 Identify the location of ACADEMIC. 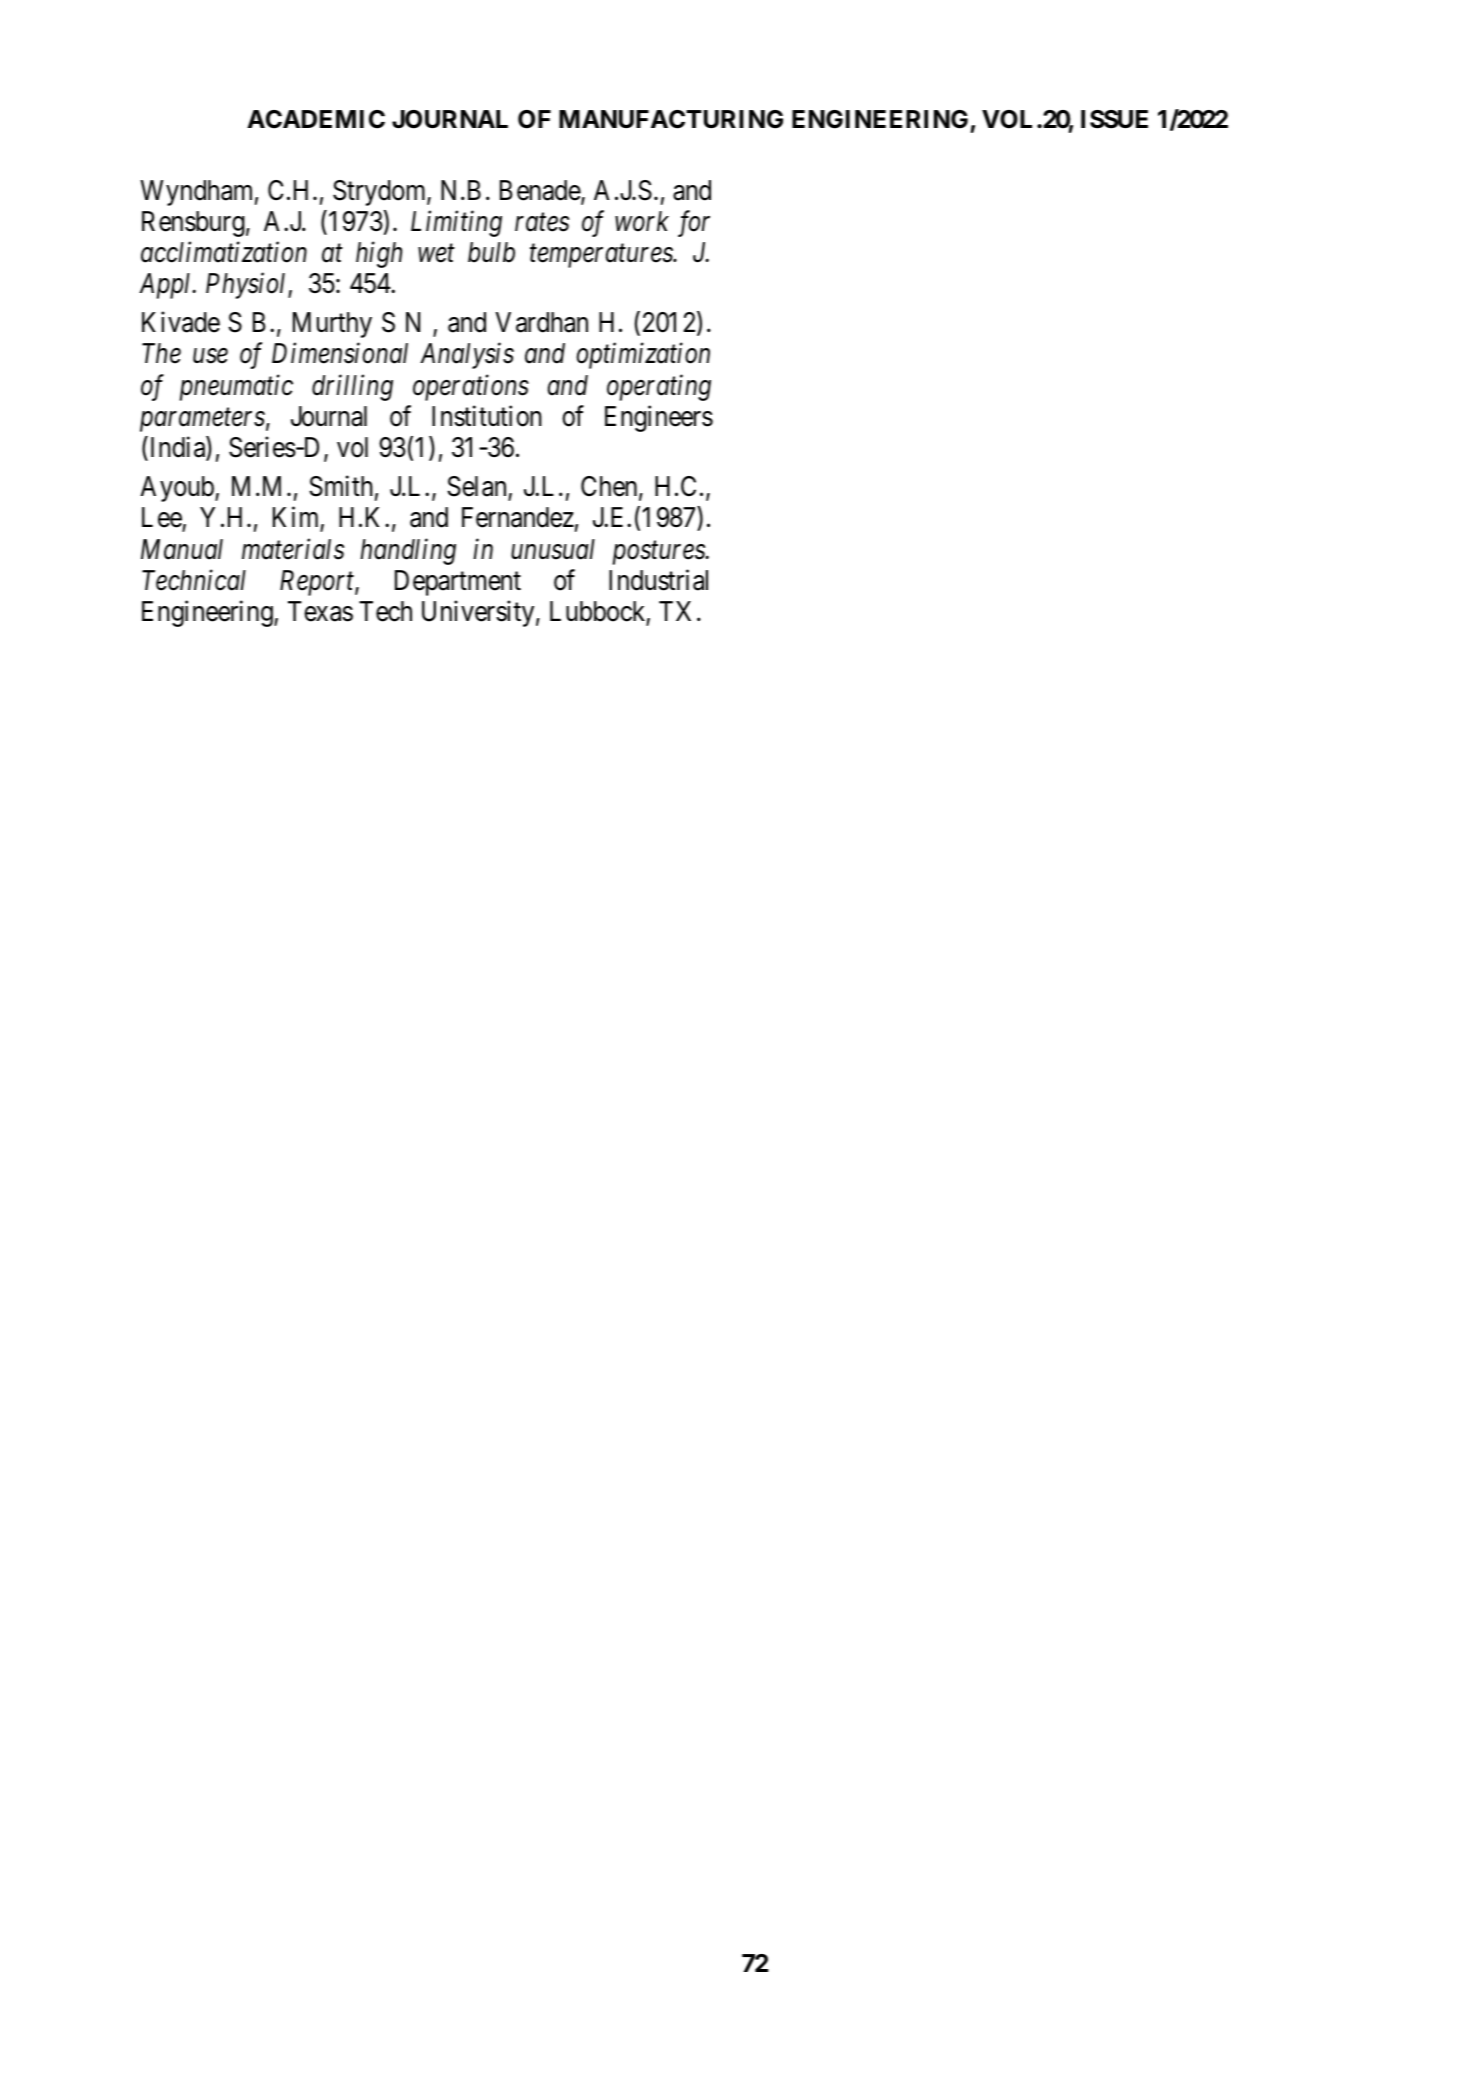
(316, 119).
